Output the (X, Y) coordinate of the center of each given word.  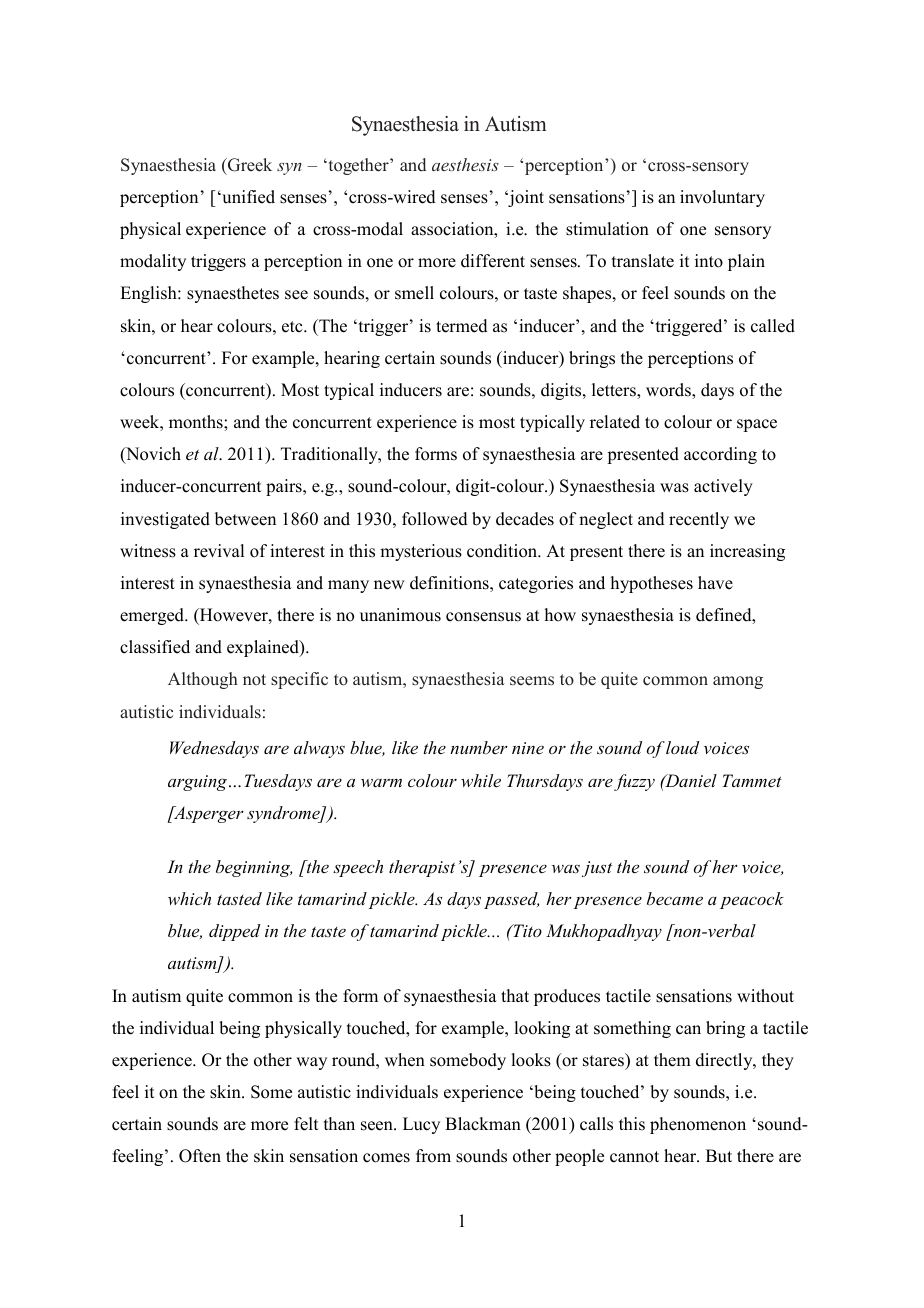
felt (306, 1124)
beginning (254, 868)
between (245, 519)
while (481, 780)
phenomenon (698, 1125)
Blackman (483, 1124)
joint (525, 198)
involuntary (722, 198)
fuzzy (634, 782)
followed (435, 519)
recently (699, 520)
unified (247, 197)
